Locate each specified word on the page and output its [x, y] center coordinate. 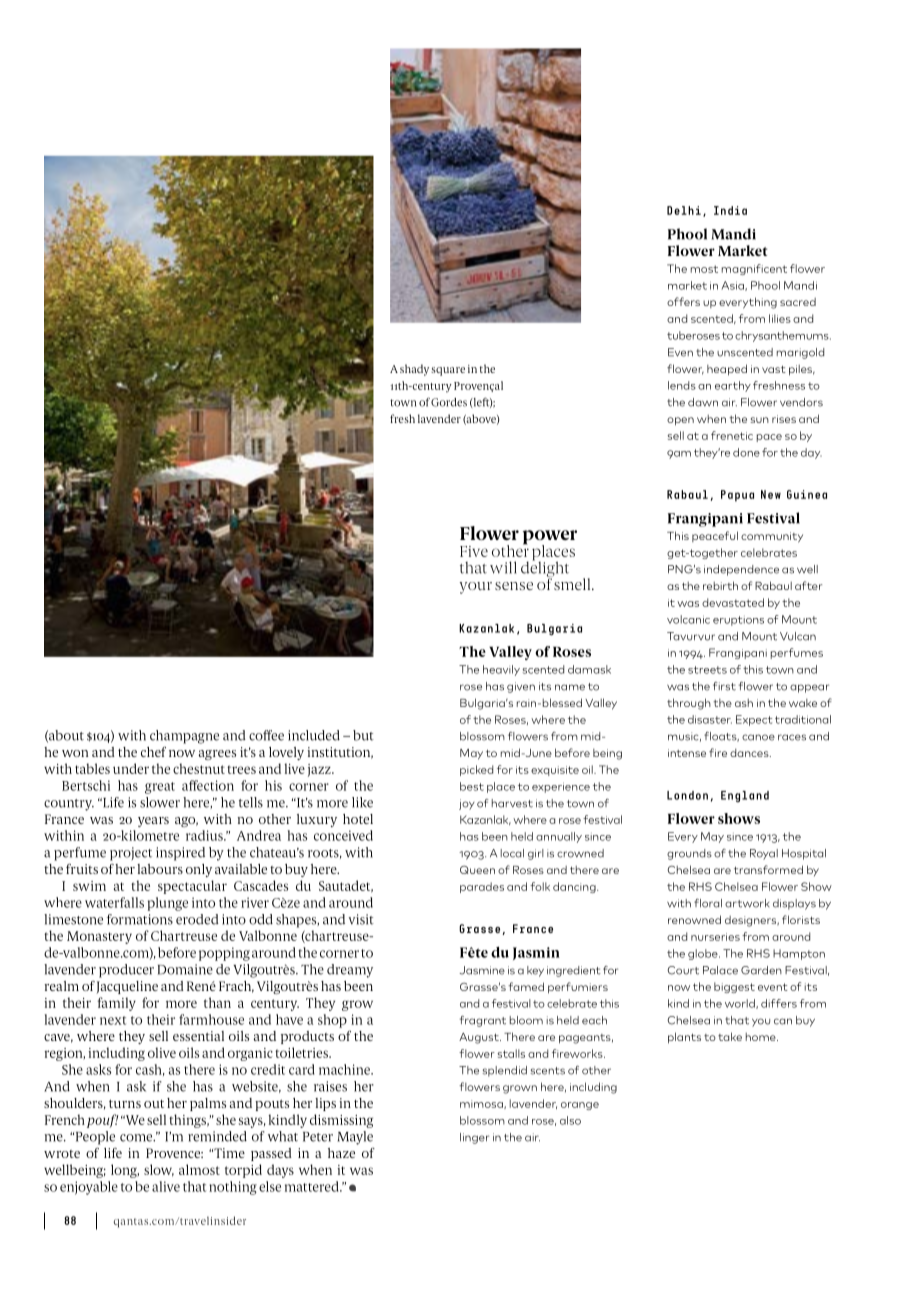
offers [683, 301]
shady [414, 370]
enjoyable [89, 1188]
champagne [184, 737]
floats [721, 737]
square [448, 371]
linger [474, 1138]
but [363, 735]
